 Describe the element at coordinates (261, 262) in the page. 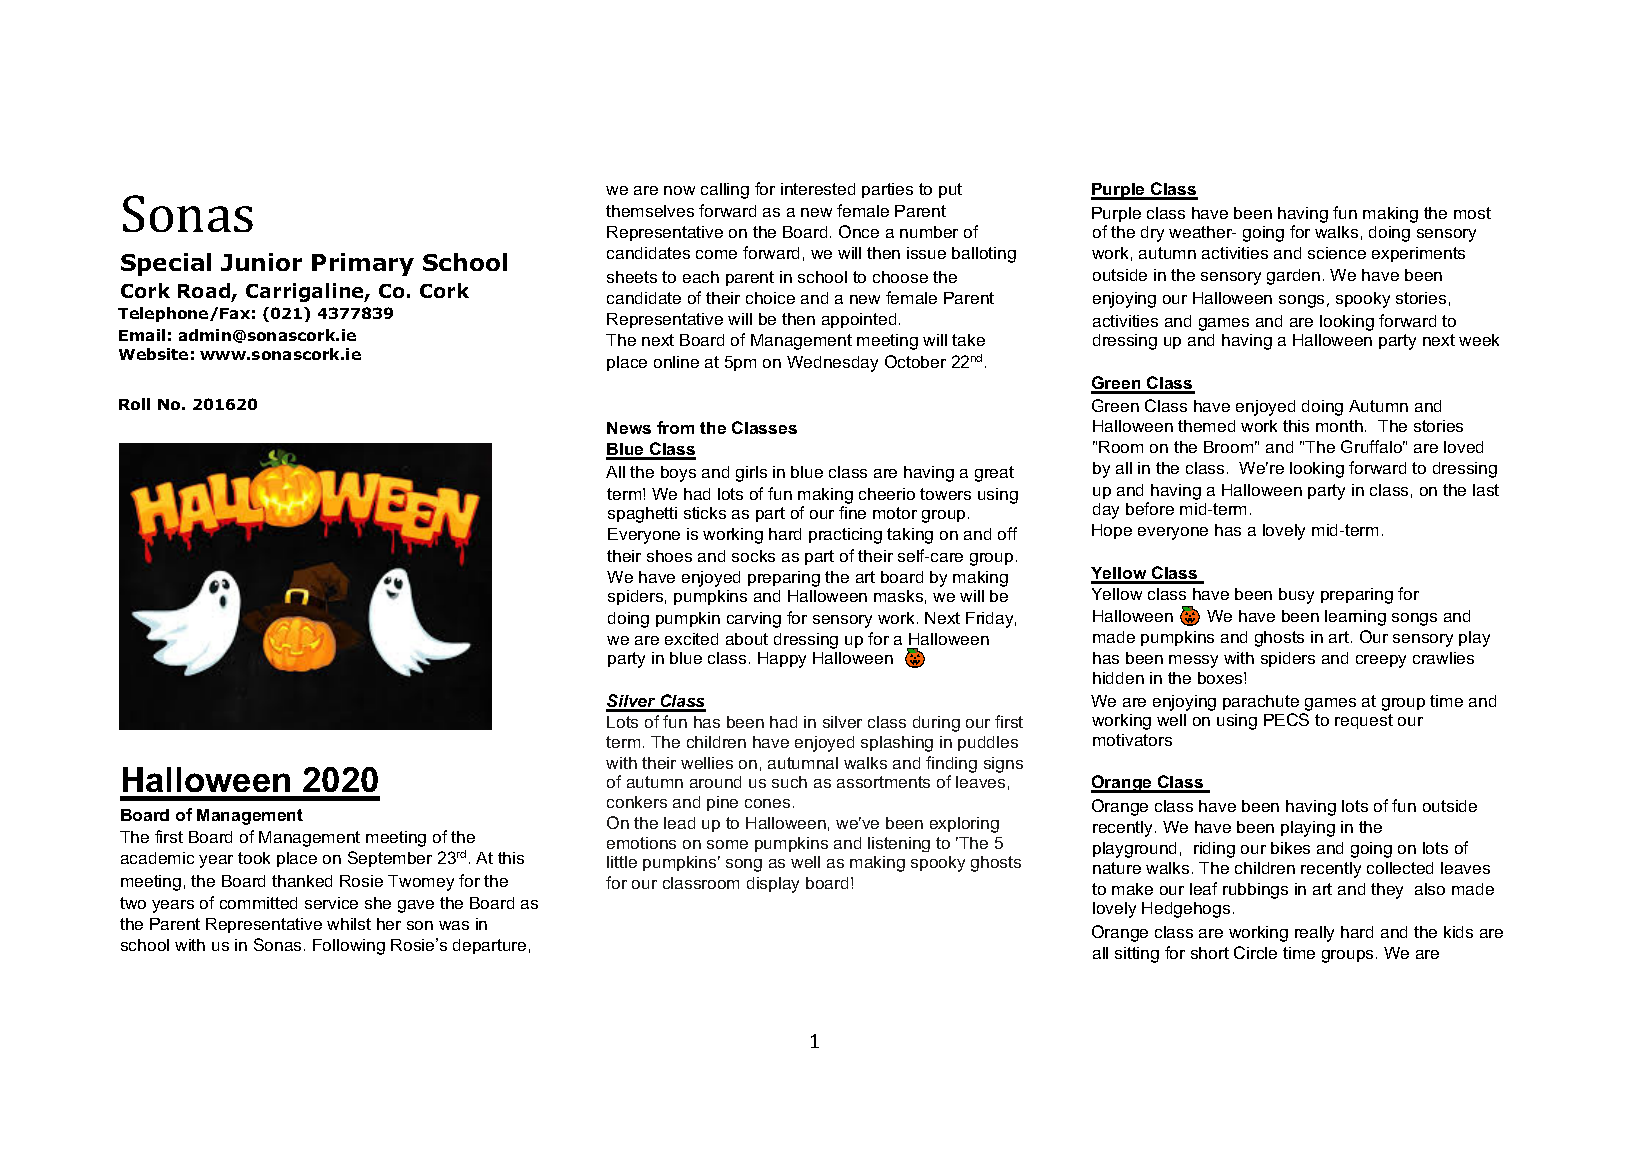

I see `Junior` at that location.
